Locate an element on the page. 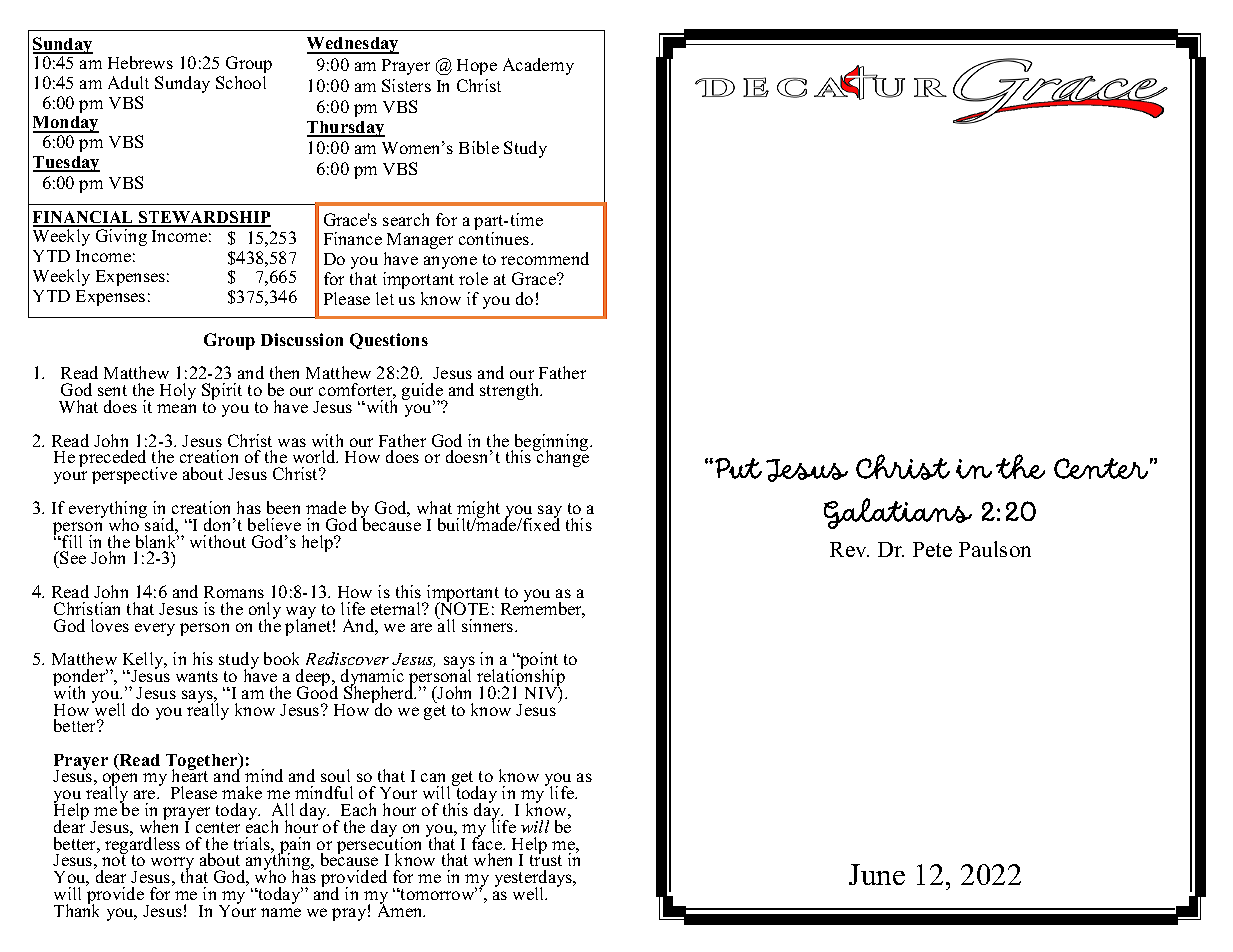 The image size is (1233, 952). Academy is located at coordinates (538, 66).
